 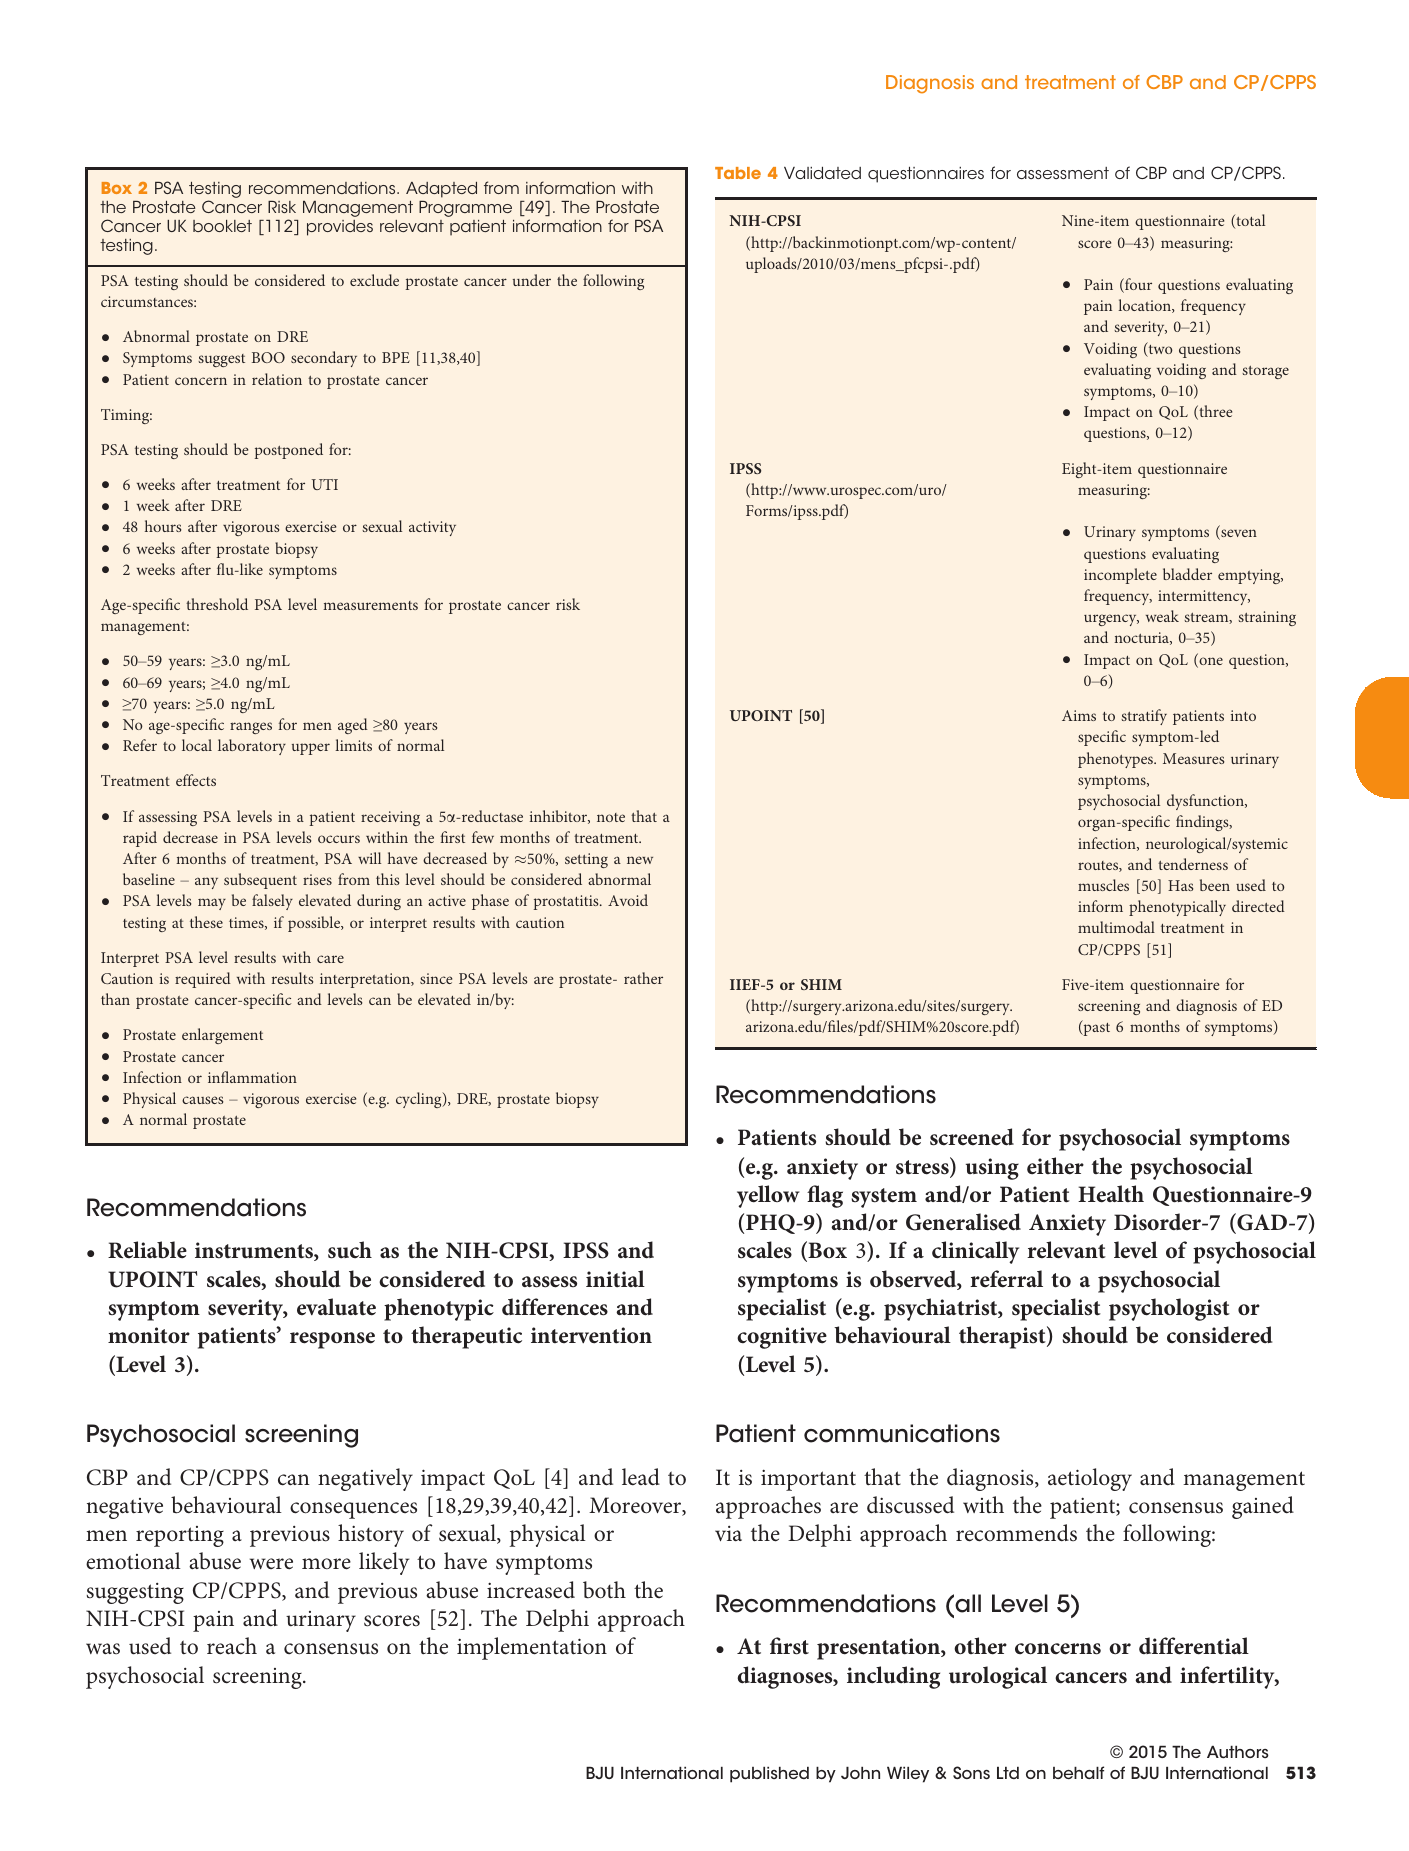 What do you see at coordinates (222, 226) in the screenshot?
I see `booklet` at bounding box center [222, 226].
